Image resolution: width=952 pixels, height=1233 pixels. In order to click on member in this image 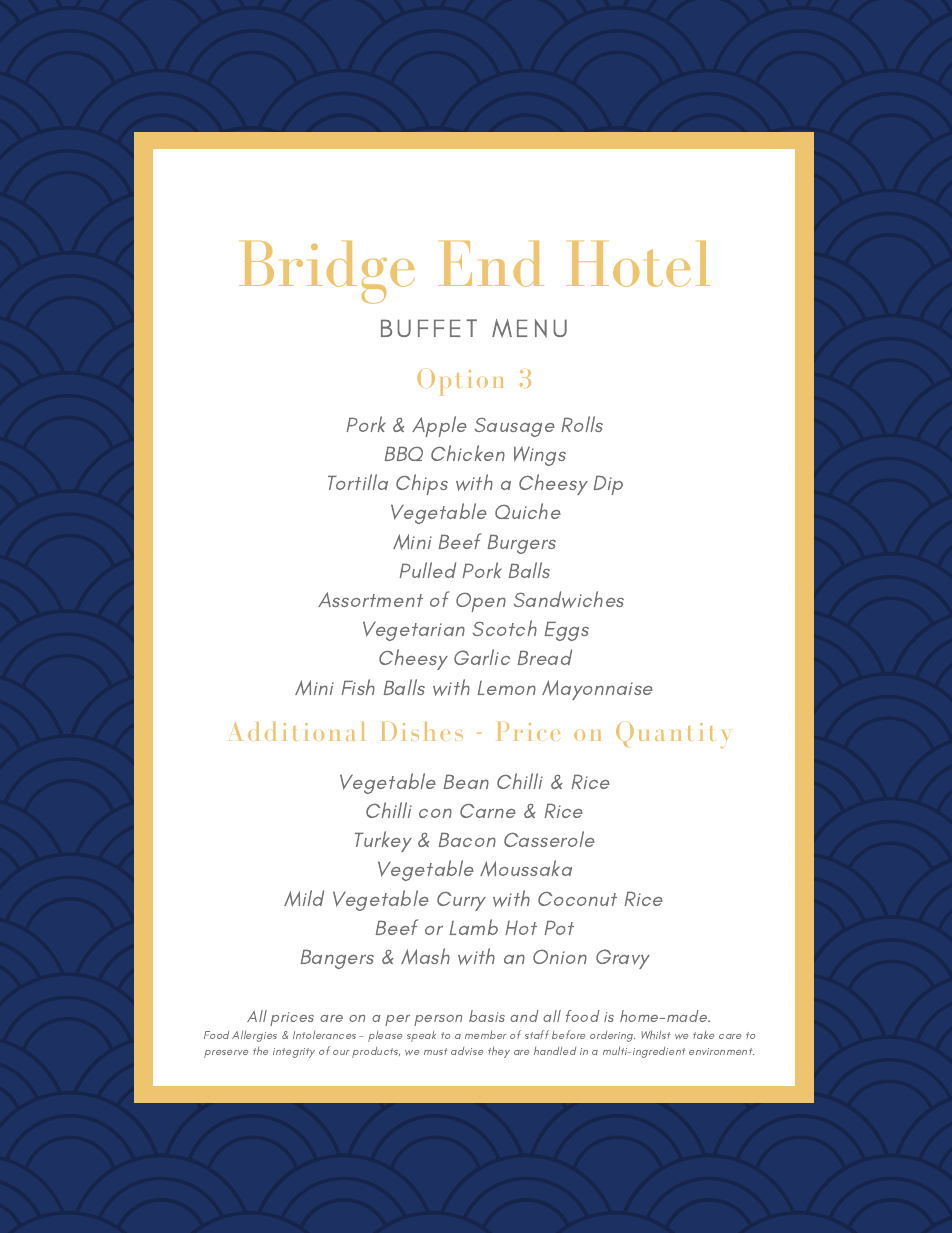, I will do `click(486, 1034)`.
